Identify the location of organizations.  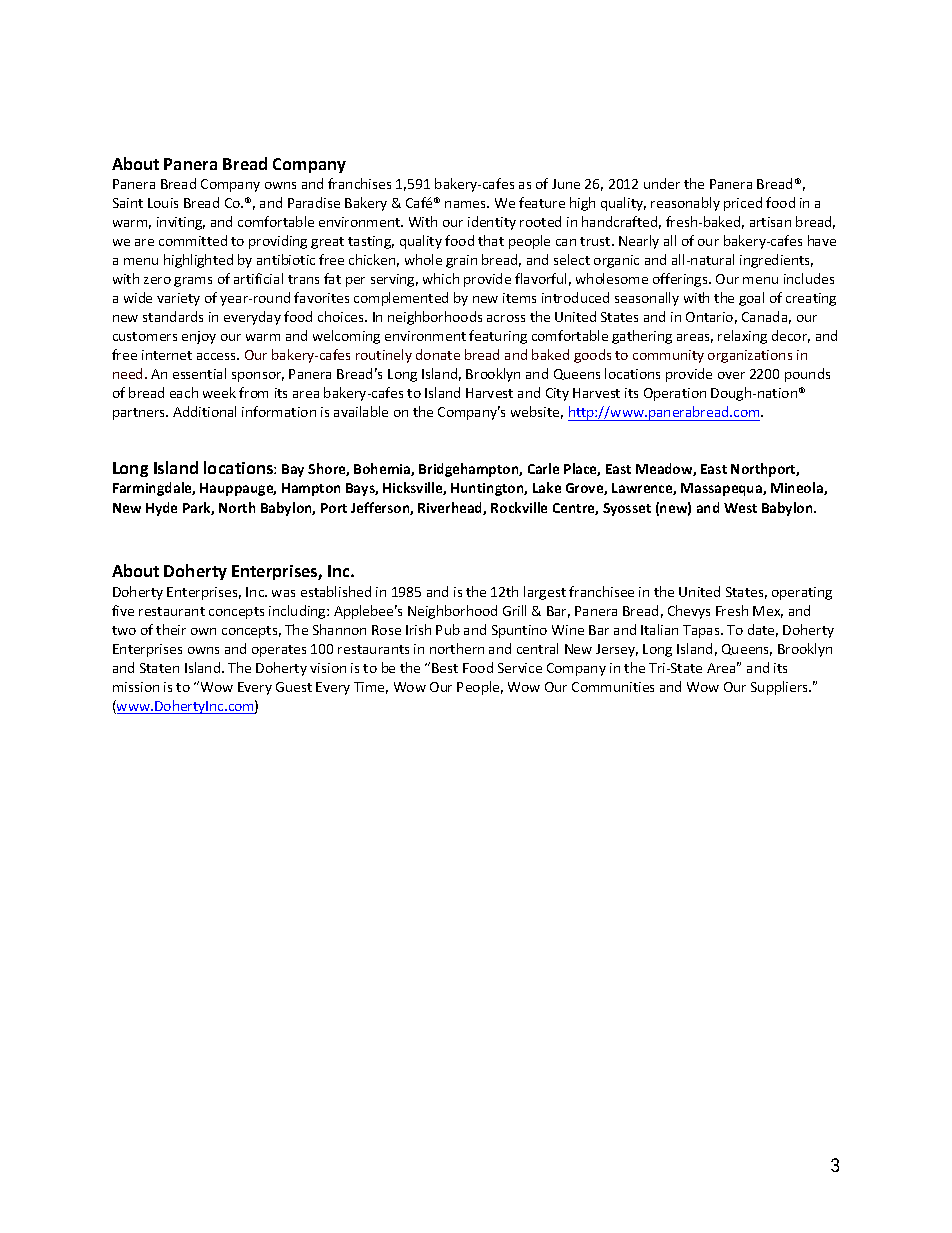
(750, 356).
